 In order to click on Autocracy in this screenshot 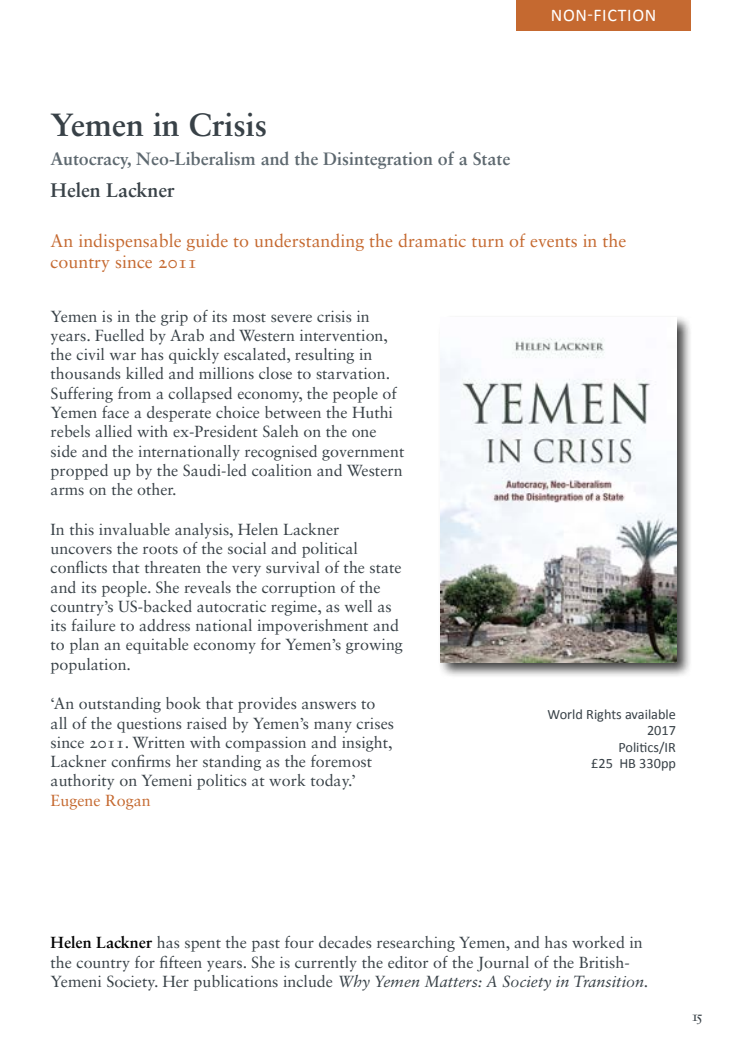, I will do `click(91, 160)`.
